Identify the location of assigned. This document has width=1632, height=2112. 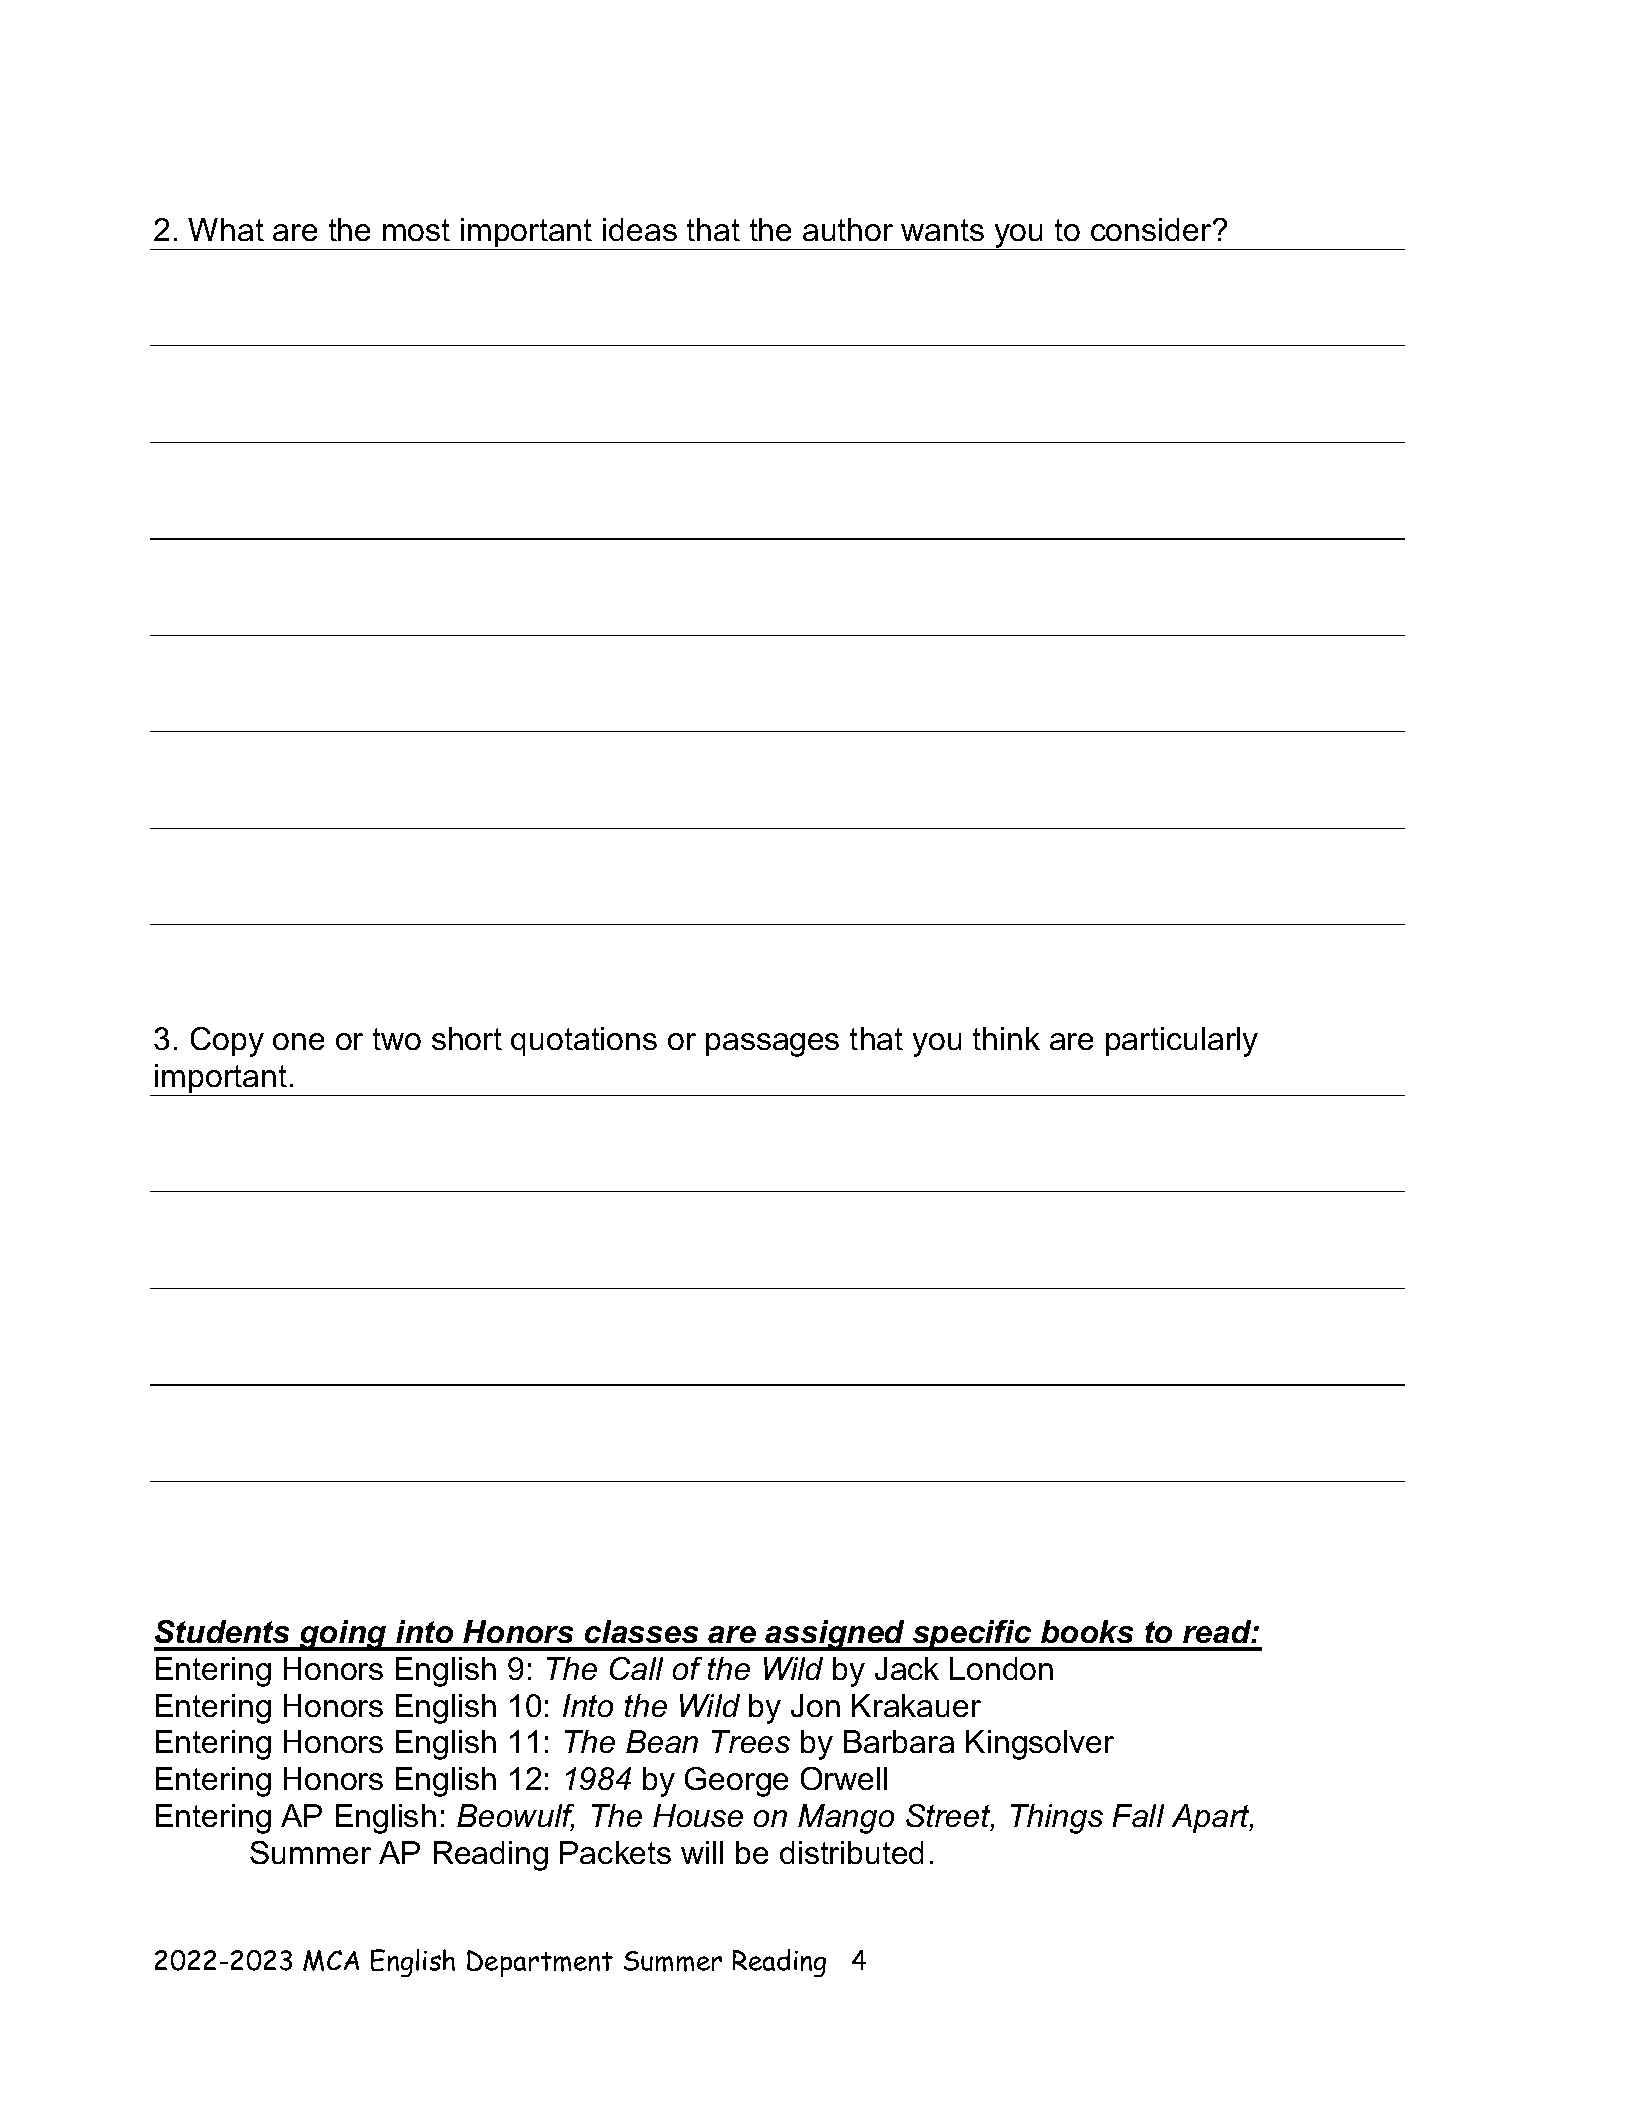
(836, 1635).
